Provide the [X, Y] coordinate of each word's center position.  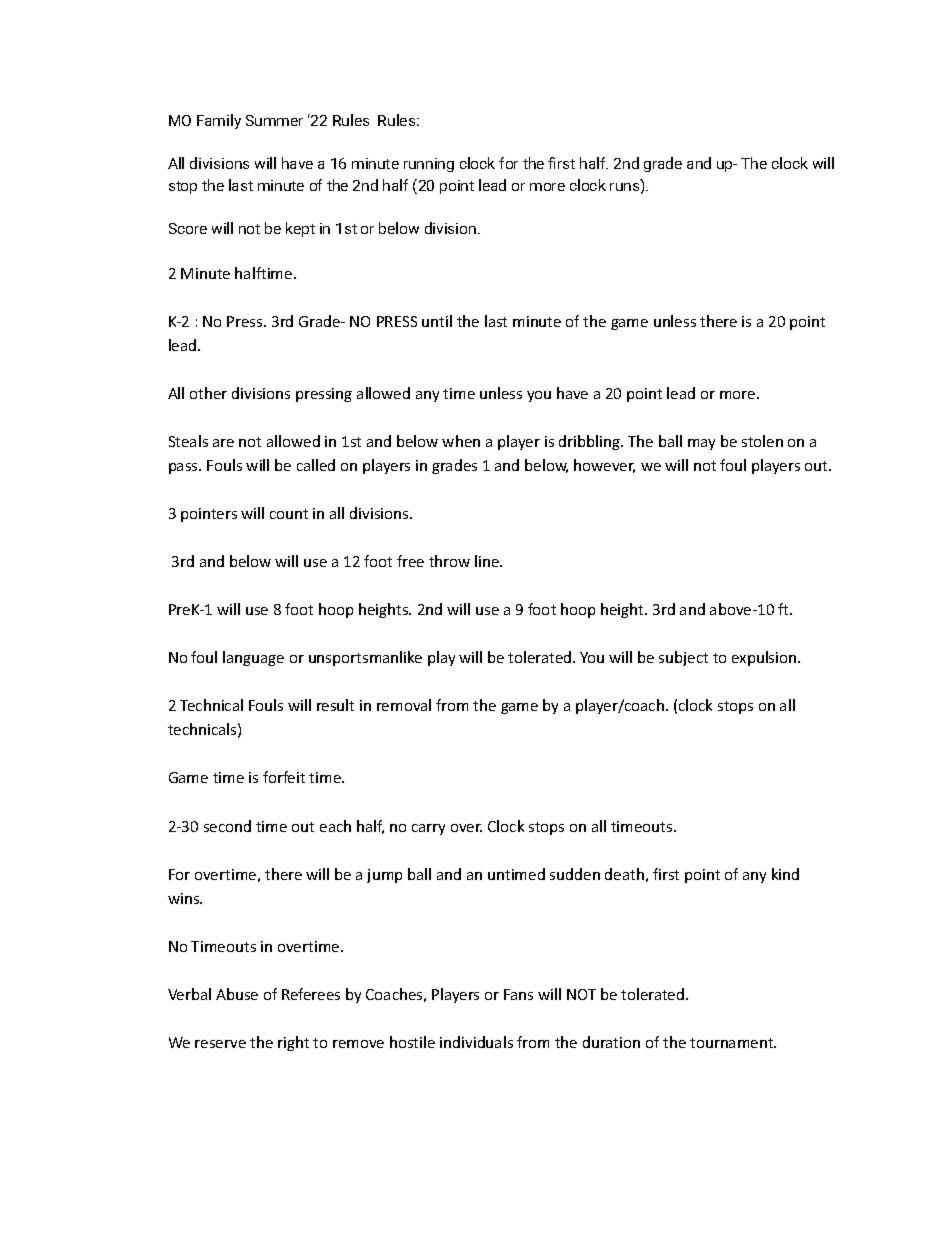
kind [785, 874]
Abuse [237, 994]
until [437, 321]
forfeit [284, 777]
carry [428, 829]
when [461, 441]
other [208, 393]
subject [683, 658]
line [488, 561]
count [289, 514]
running [429, 165]
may [701, 444]
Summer [274, 120]
